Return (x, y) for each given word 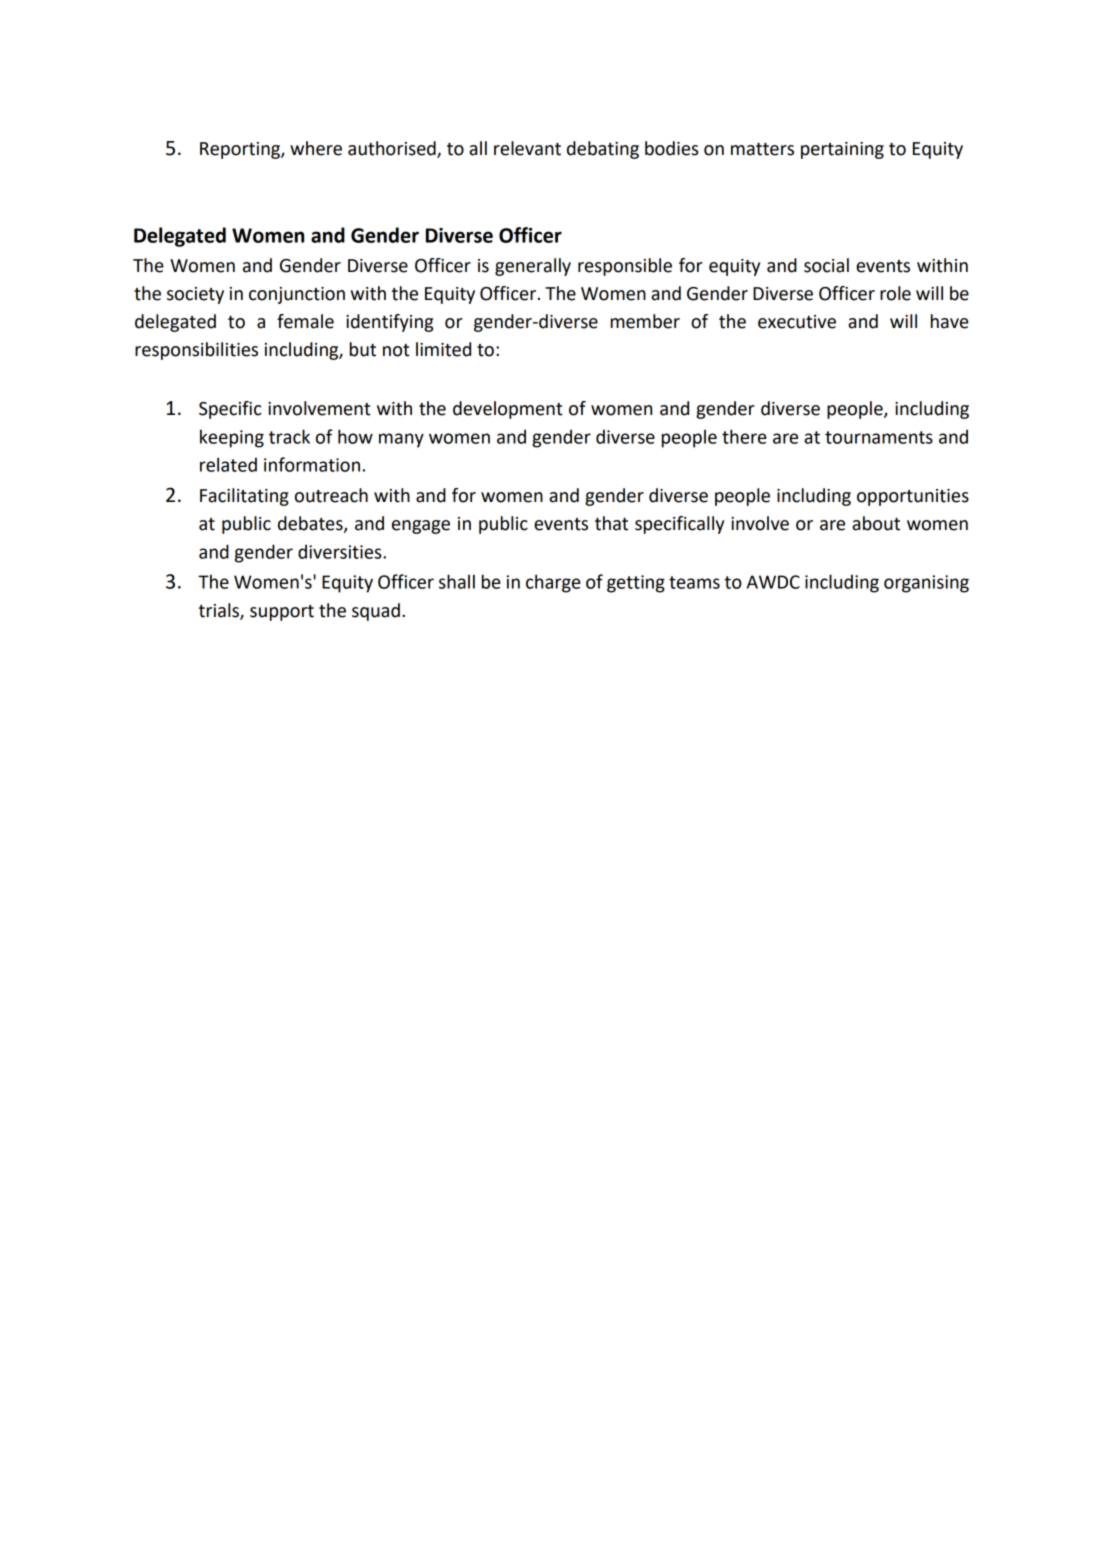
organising (926, 584)
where (316, 148)
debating (603, 150)
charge (553, 583)
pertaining (842, 150)
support (282, 613)
